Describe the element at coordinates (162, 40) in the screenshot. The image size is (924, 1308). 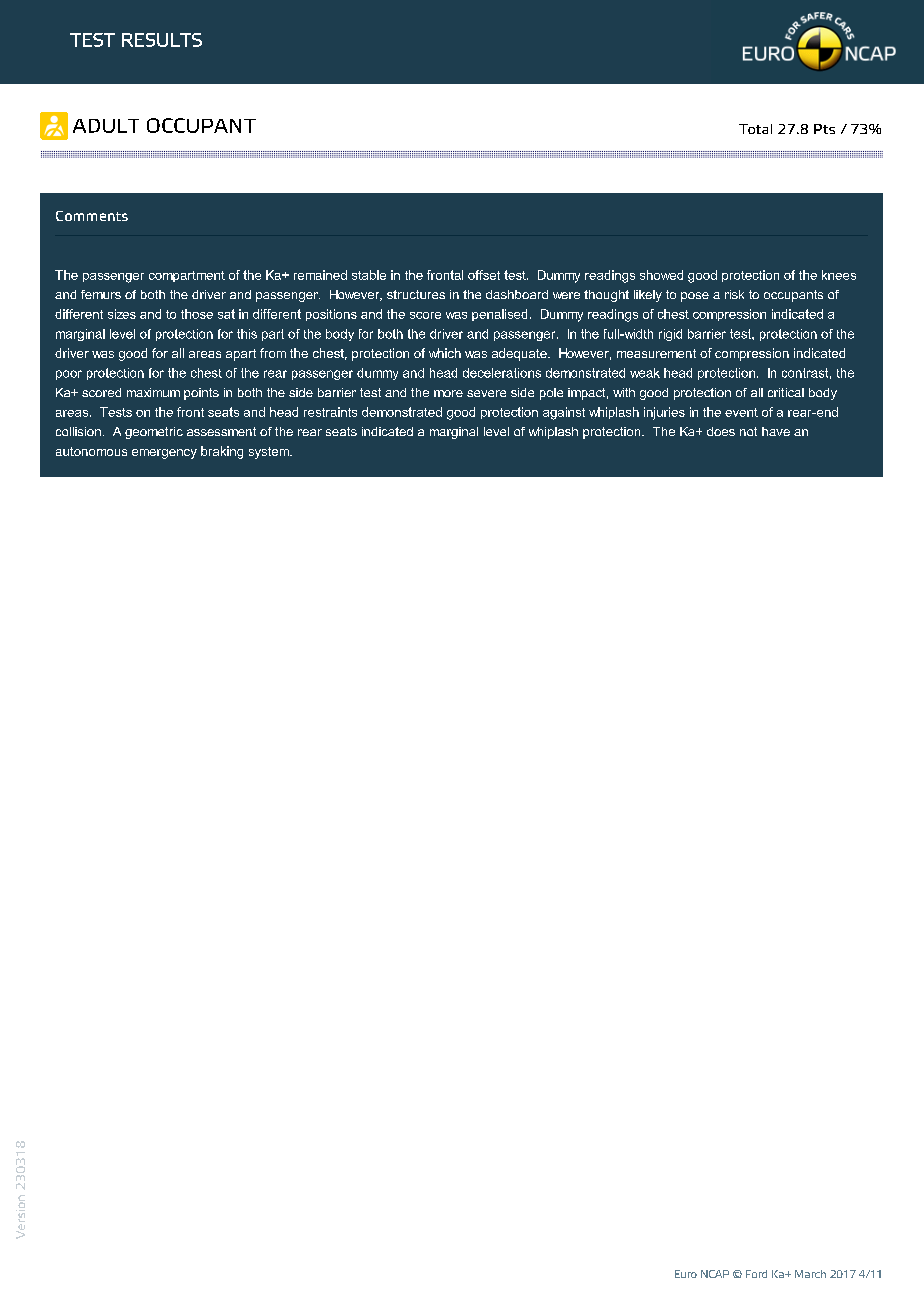
I see `RESULTS` at that location.
